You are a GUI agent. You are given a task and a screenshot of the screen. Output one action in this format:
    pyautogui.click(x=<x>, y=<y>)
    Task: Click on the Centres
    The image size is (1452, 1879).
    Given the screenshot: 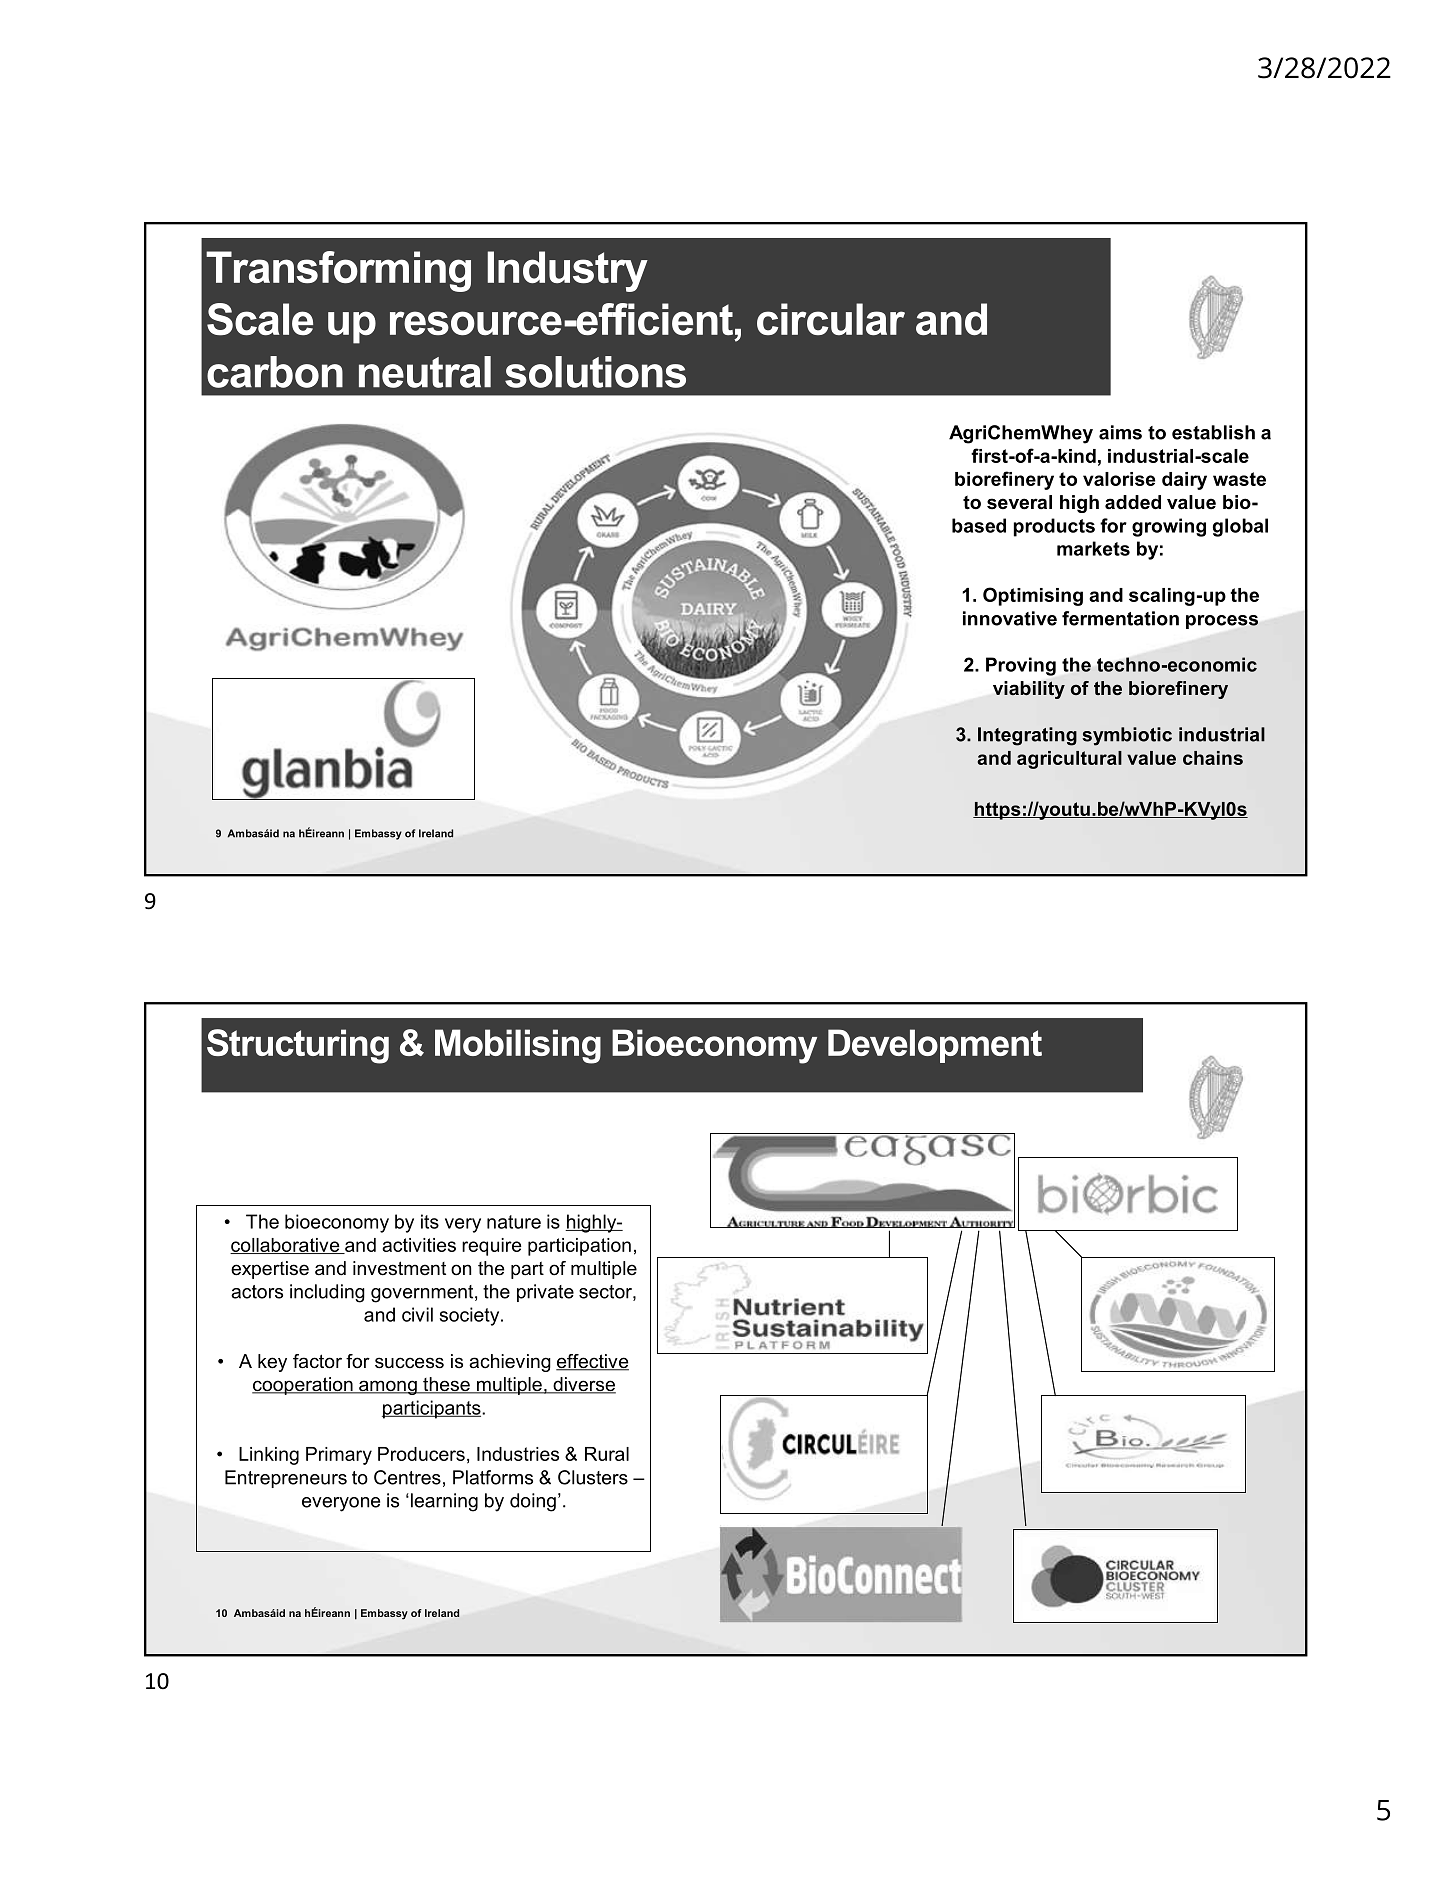 What is the action you would take?
    pyautogui.click(x=407, y=1477)
